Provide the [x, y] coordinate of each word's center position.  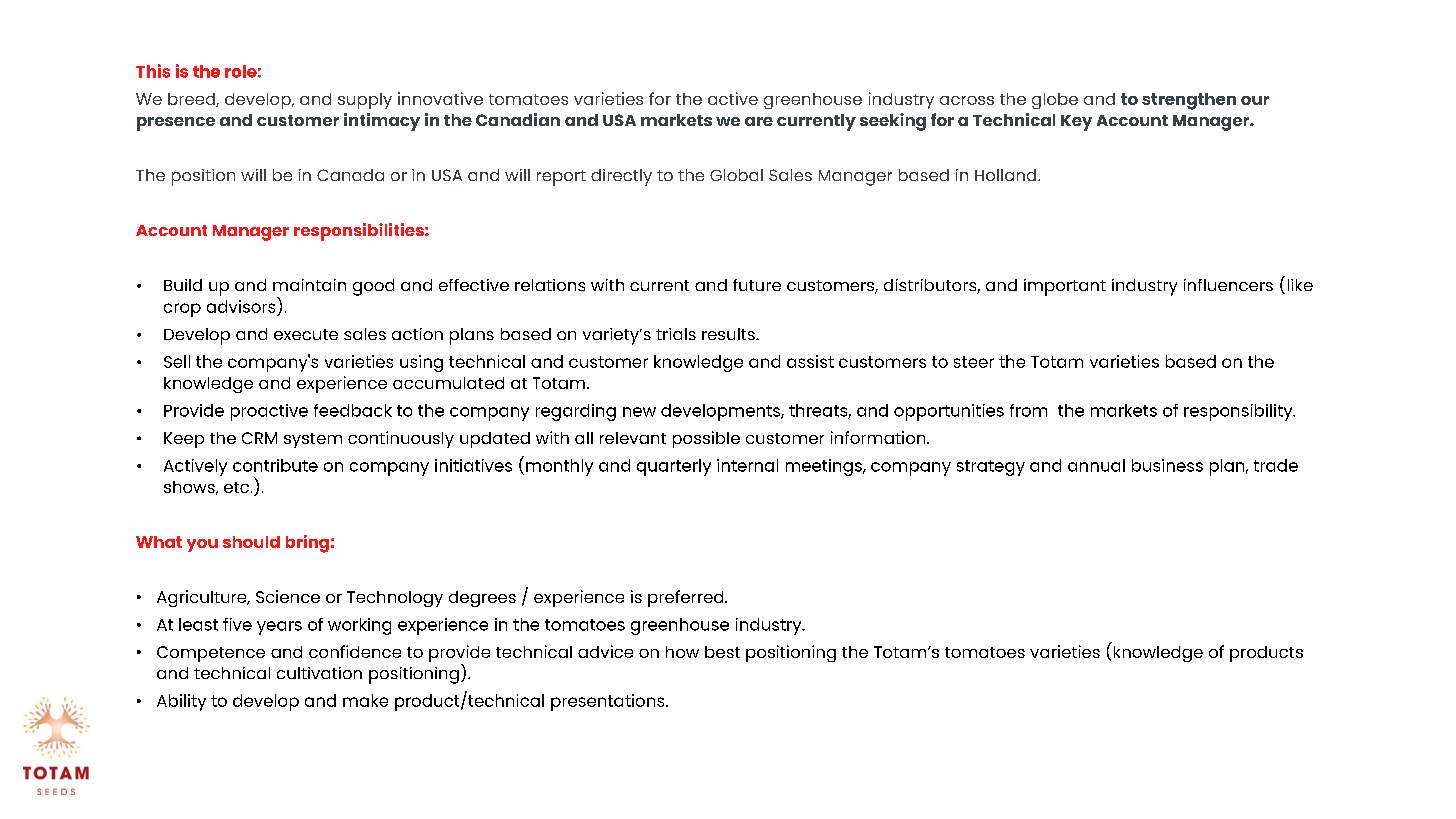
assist [810, 361]
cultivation [319, 673]
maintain [309, 285]
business [1167, 465]
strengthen [1189, 101]
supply [365, 101]
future [757, 285]
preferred [687, 598]
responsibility [1239, 412]
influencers [1228, 285]
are [759, 121]
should [251, 542]
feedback [353, 410]
